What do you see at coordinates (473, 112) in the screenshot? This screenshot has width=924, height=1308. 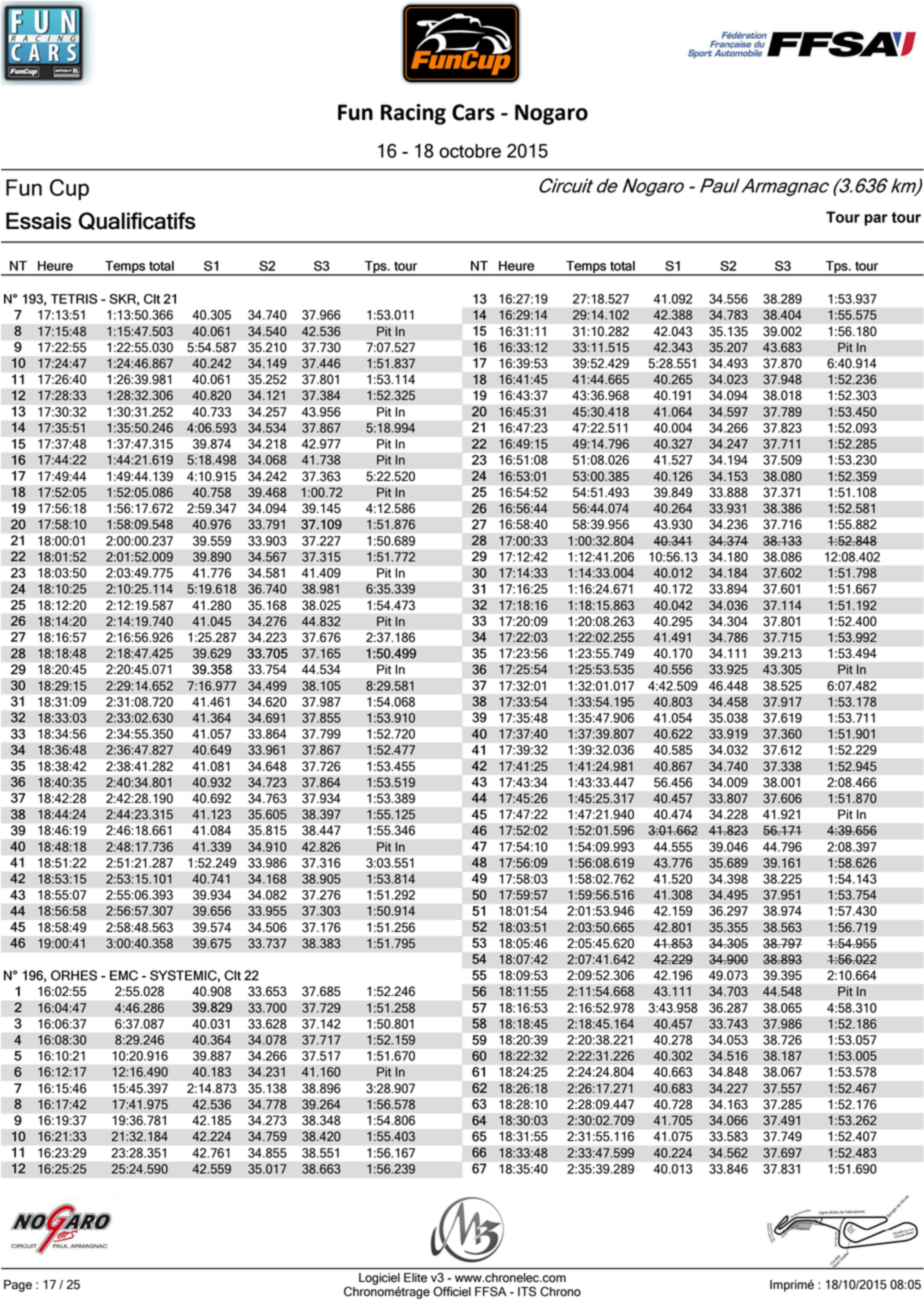 I see `Cars` at bounding box center [473, 112].
